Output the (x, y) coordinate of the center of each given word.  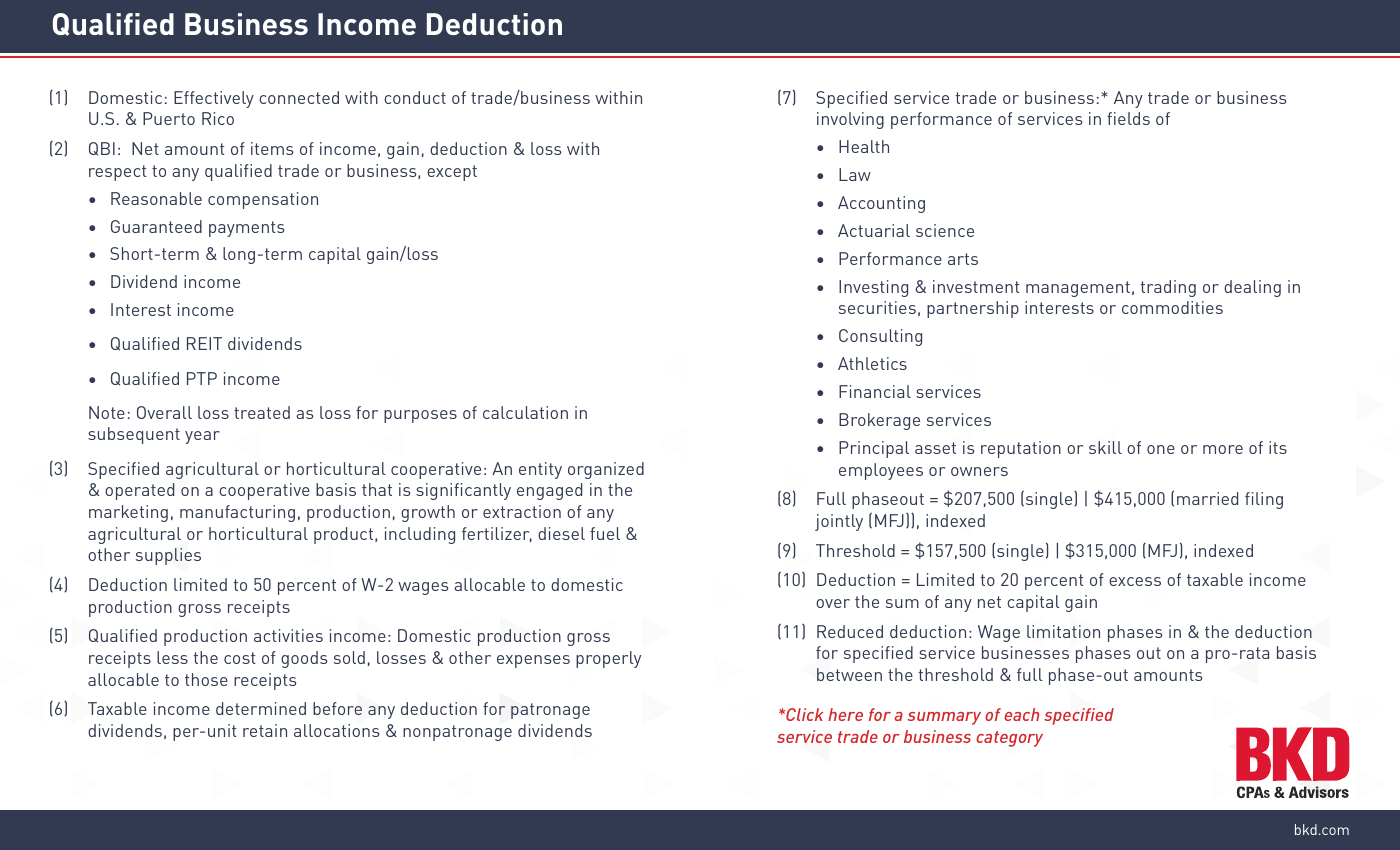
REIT (204, 343)
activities (288, 635)
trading (1168, 288)
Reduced (850, 631)
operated (139, 491)
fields (1128, 118)
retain (265, 730)
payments (246, 229)
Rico (218, 118)
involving (850, 120)
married (1207, 498)
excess (1135, 581)
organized (606, 470)
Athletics (872, 363)
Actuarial (874, 230)
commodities (1172, 307)
